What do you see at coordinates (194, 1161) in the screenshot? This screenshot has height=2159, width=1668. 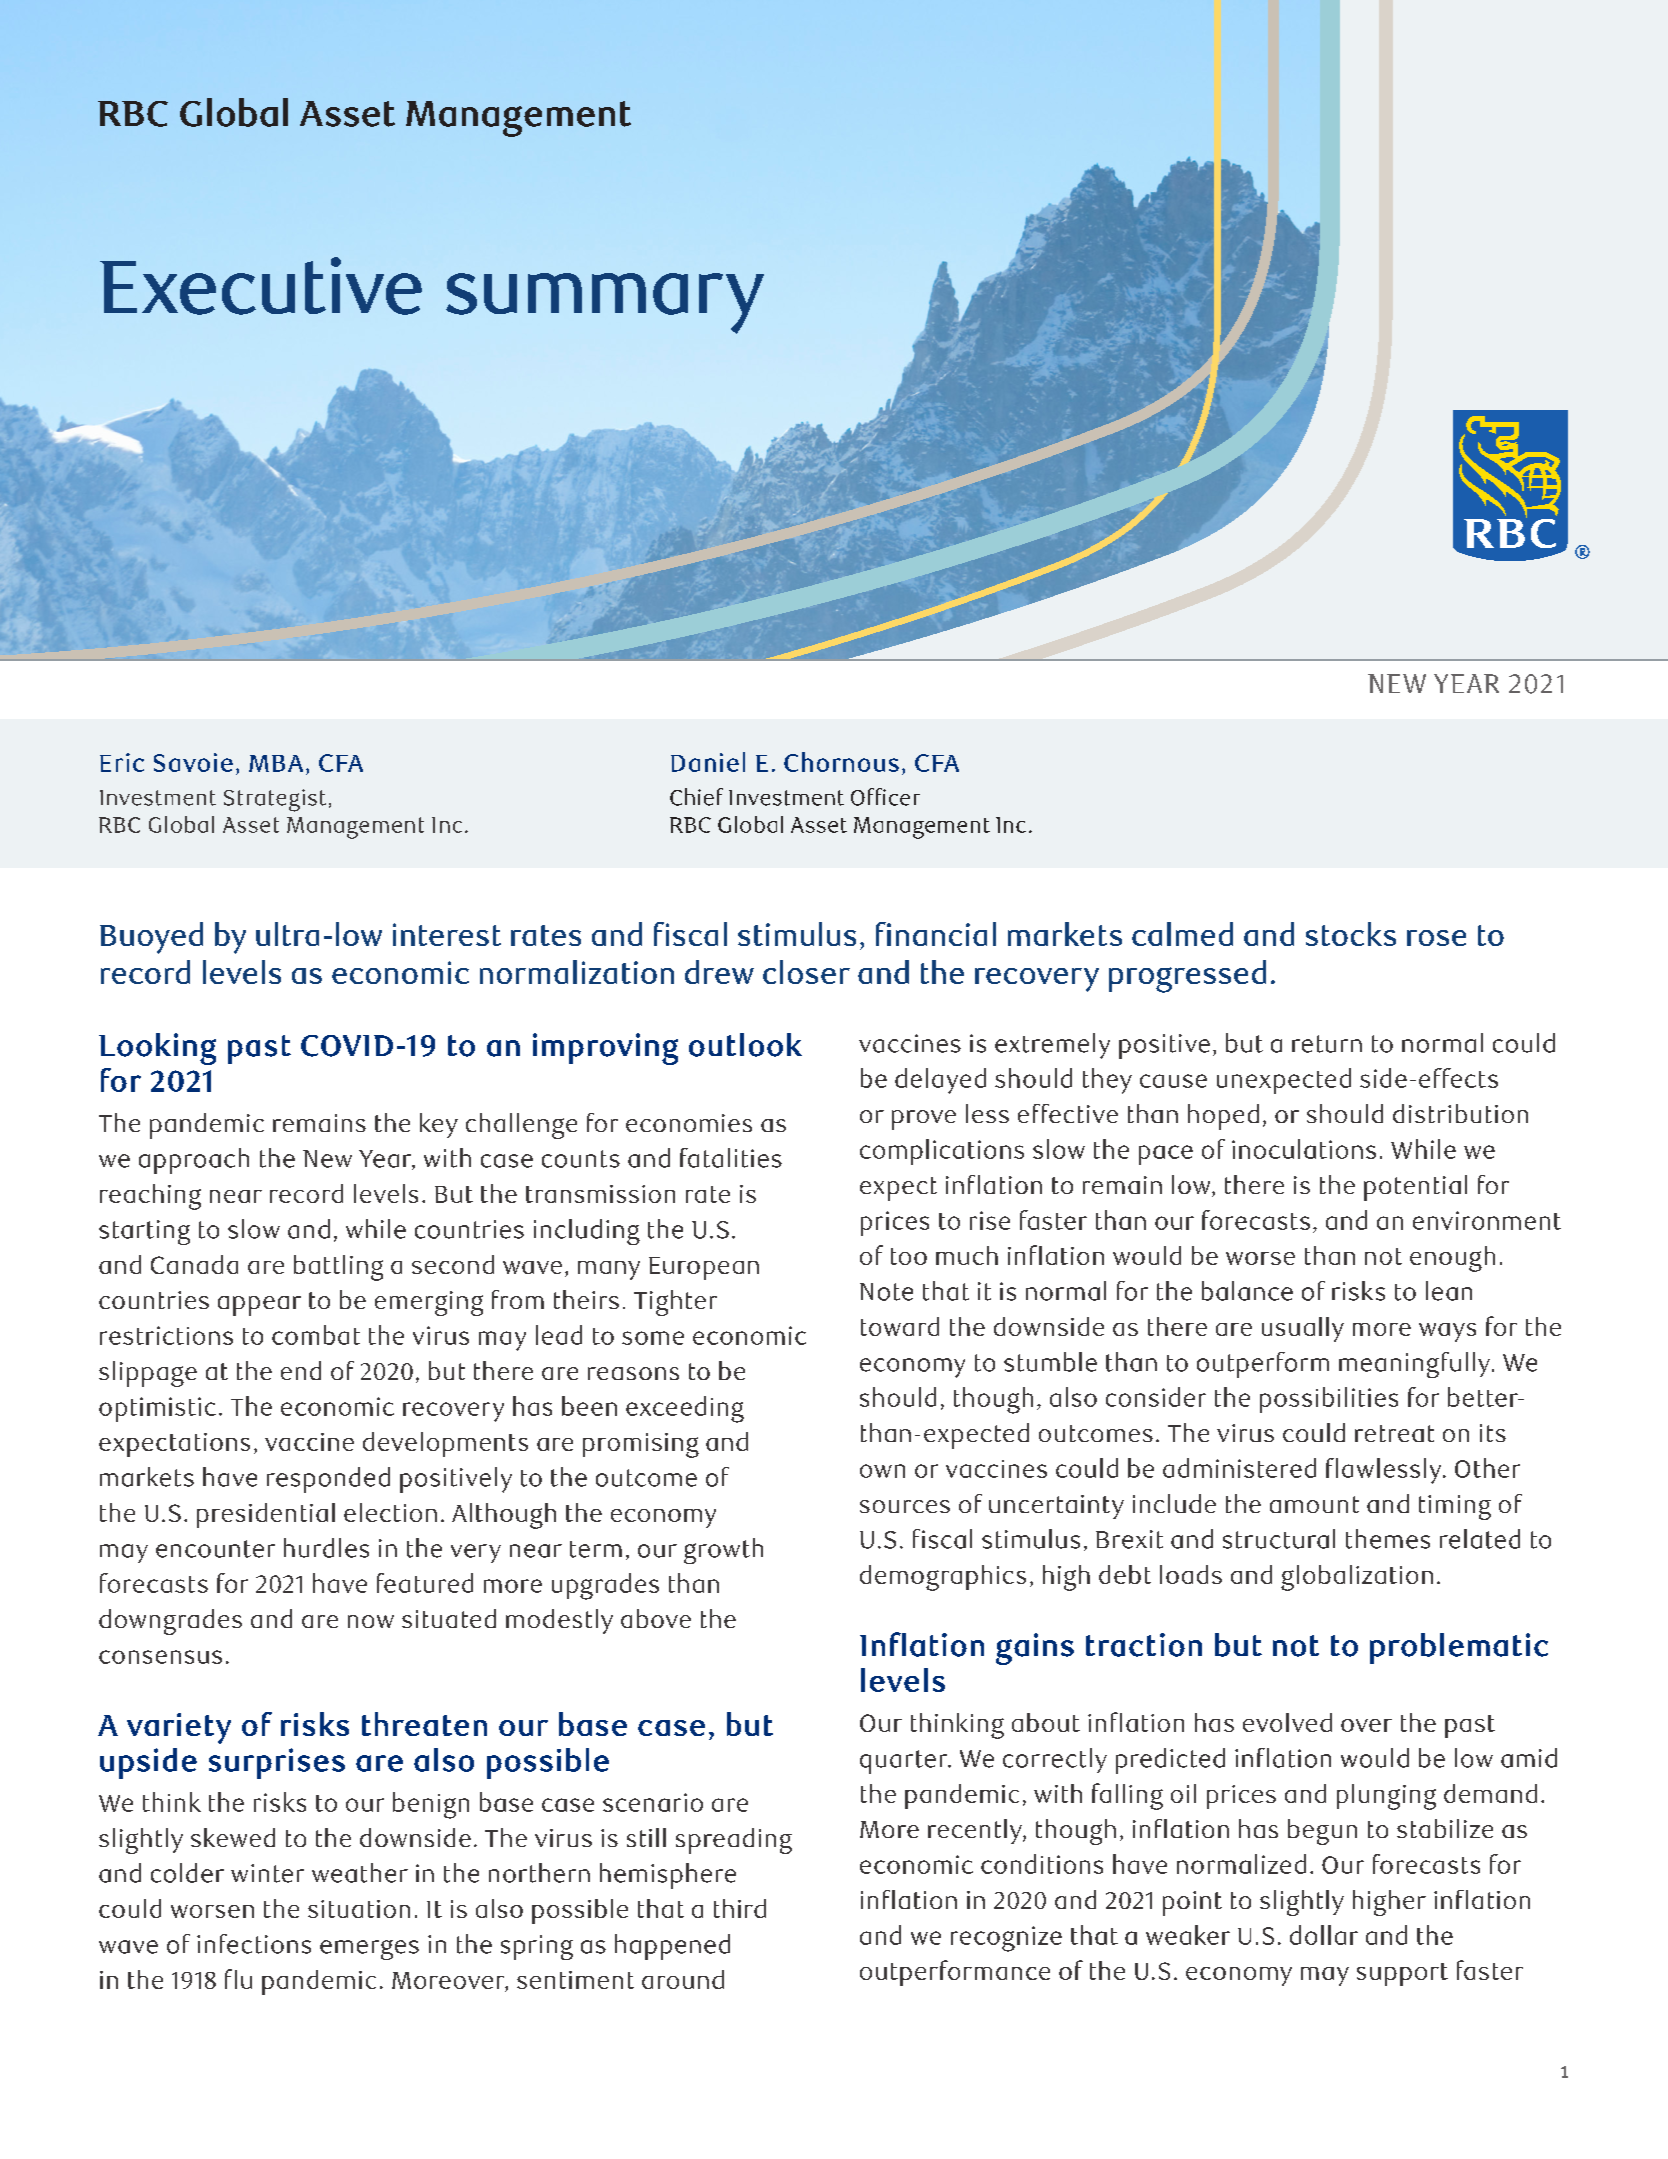 I see `approach` at bounding box center [194, 1161].
